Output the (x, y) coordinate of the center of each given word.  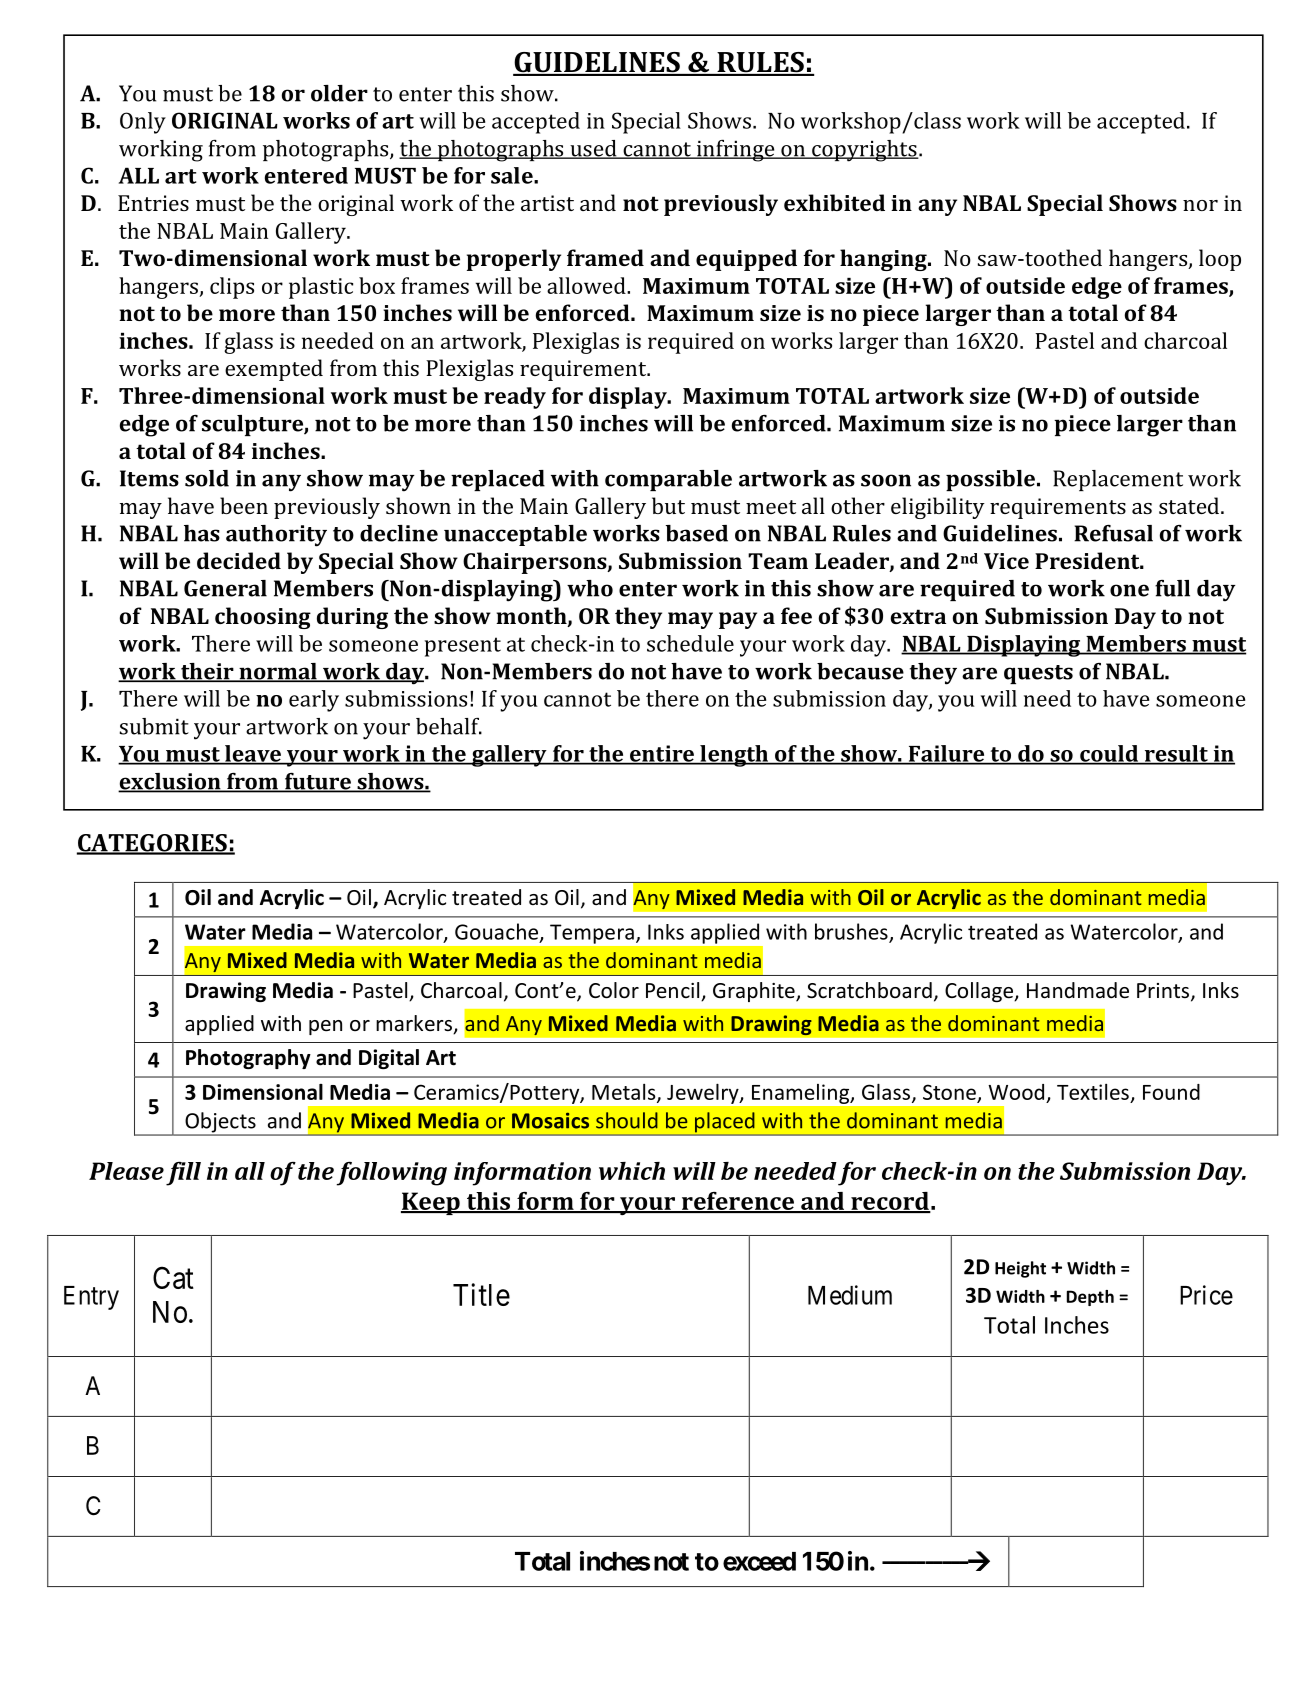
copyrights (864, 151)
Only (143, 123)
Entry (91, 1298)
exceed (759, 1561)
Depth (1090, 1298)
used (593, 149)
